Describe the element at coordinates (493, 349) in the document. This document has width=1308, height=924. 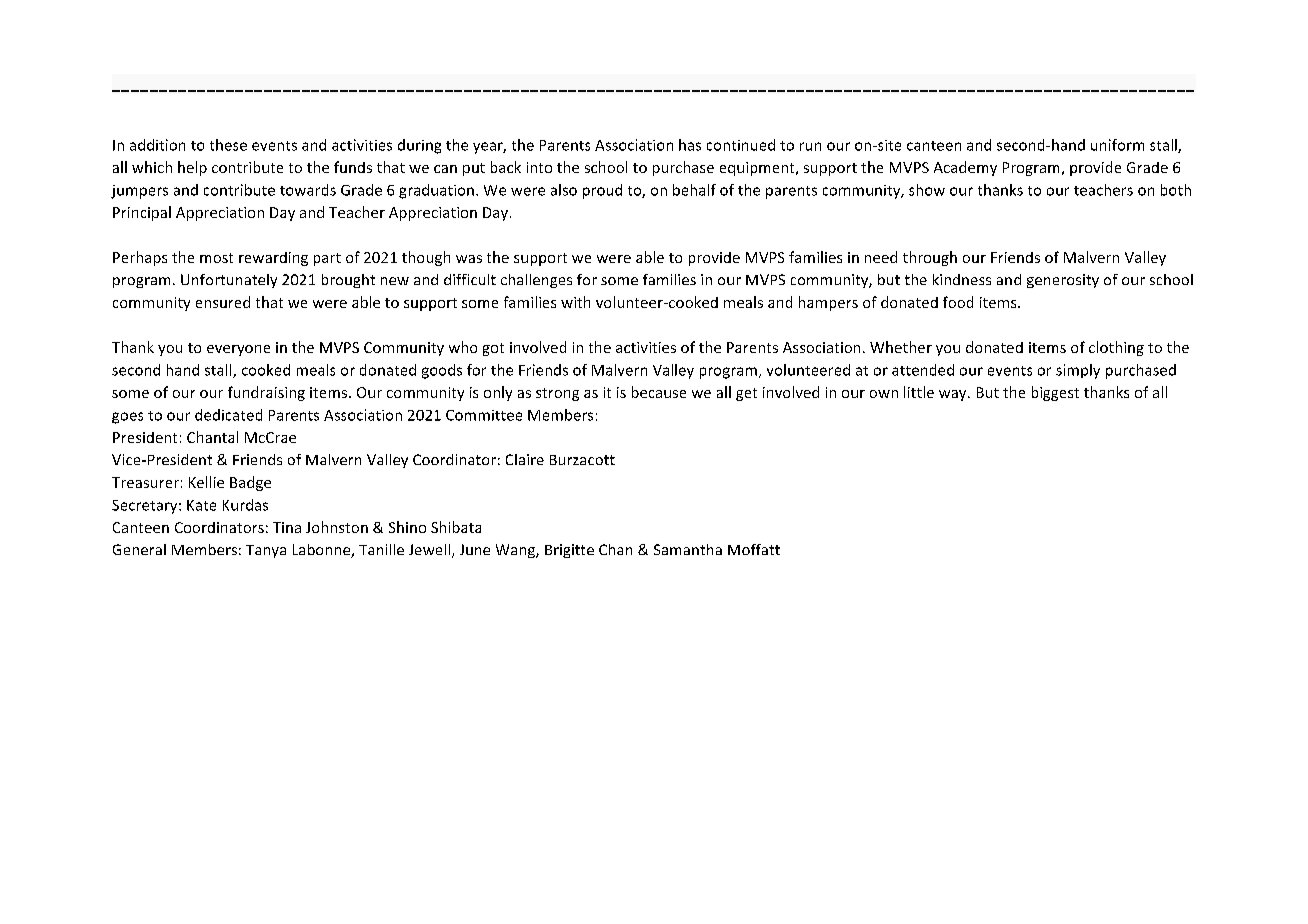
I see `got` at that location.
